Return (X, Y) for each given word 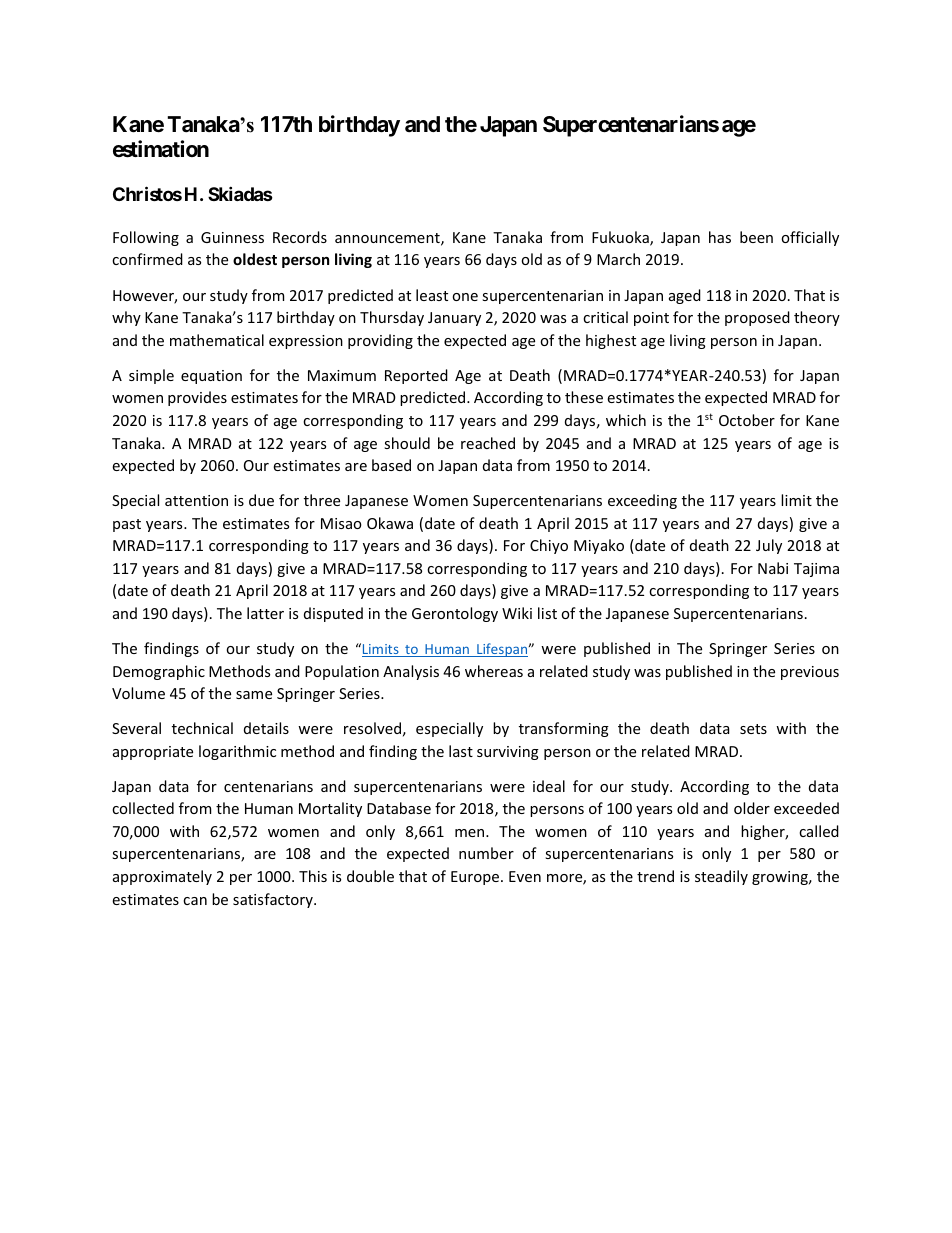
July (769, 546)
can (195, 901)
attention (196, 500)
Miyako (599, 546)
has (720, 237)
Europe (475, 878)
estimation (161, 149)
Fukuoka (621, 238)
